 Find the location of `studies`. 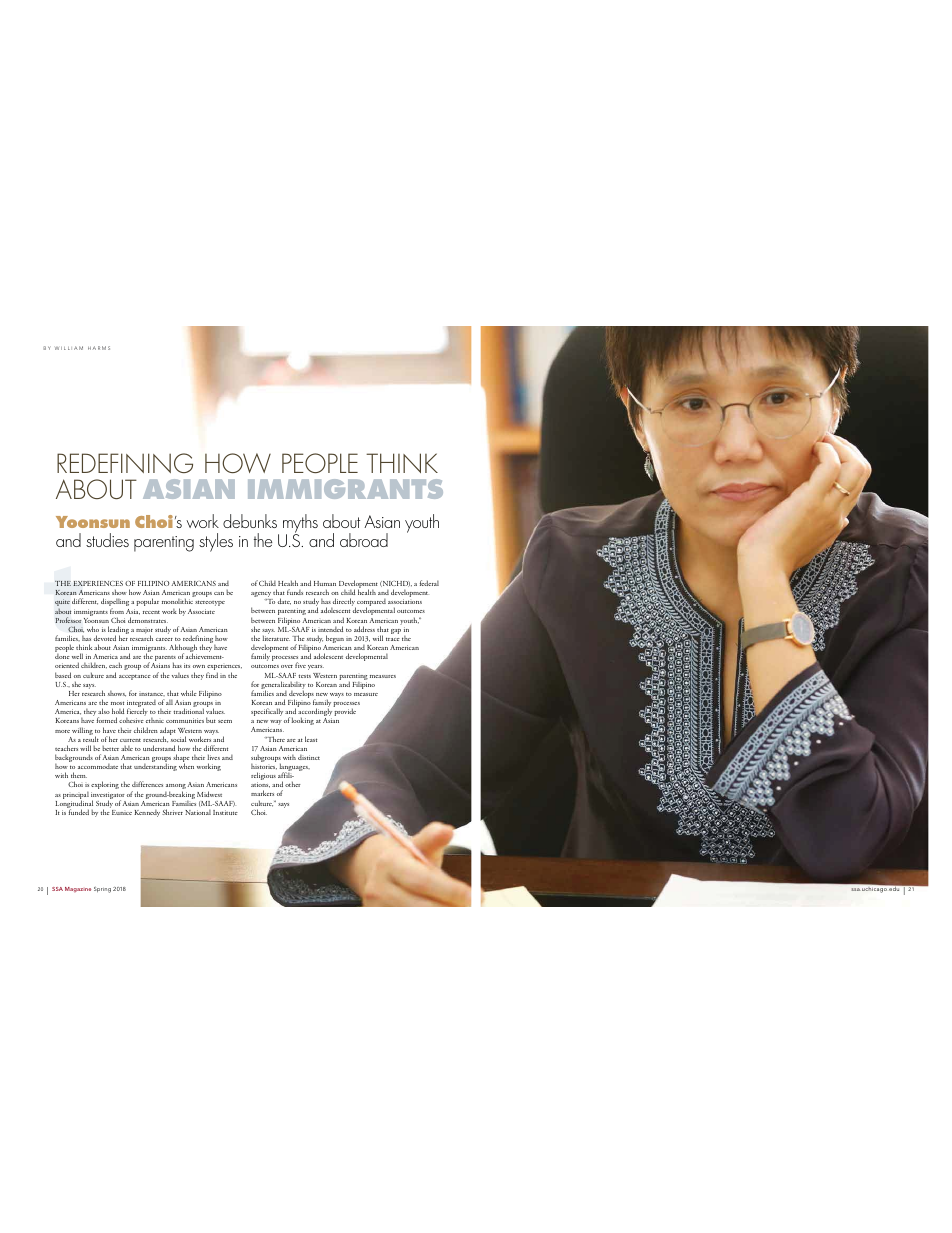

studies is located at coordinates (107, 540).
